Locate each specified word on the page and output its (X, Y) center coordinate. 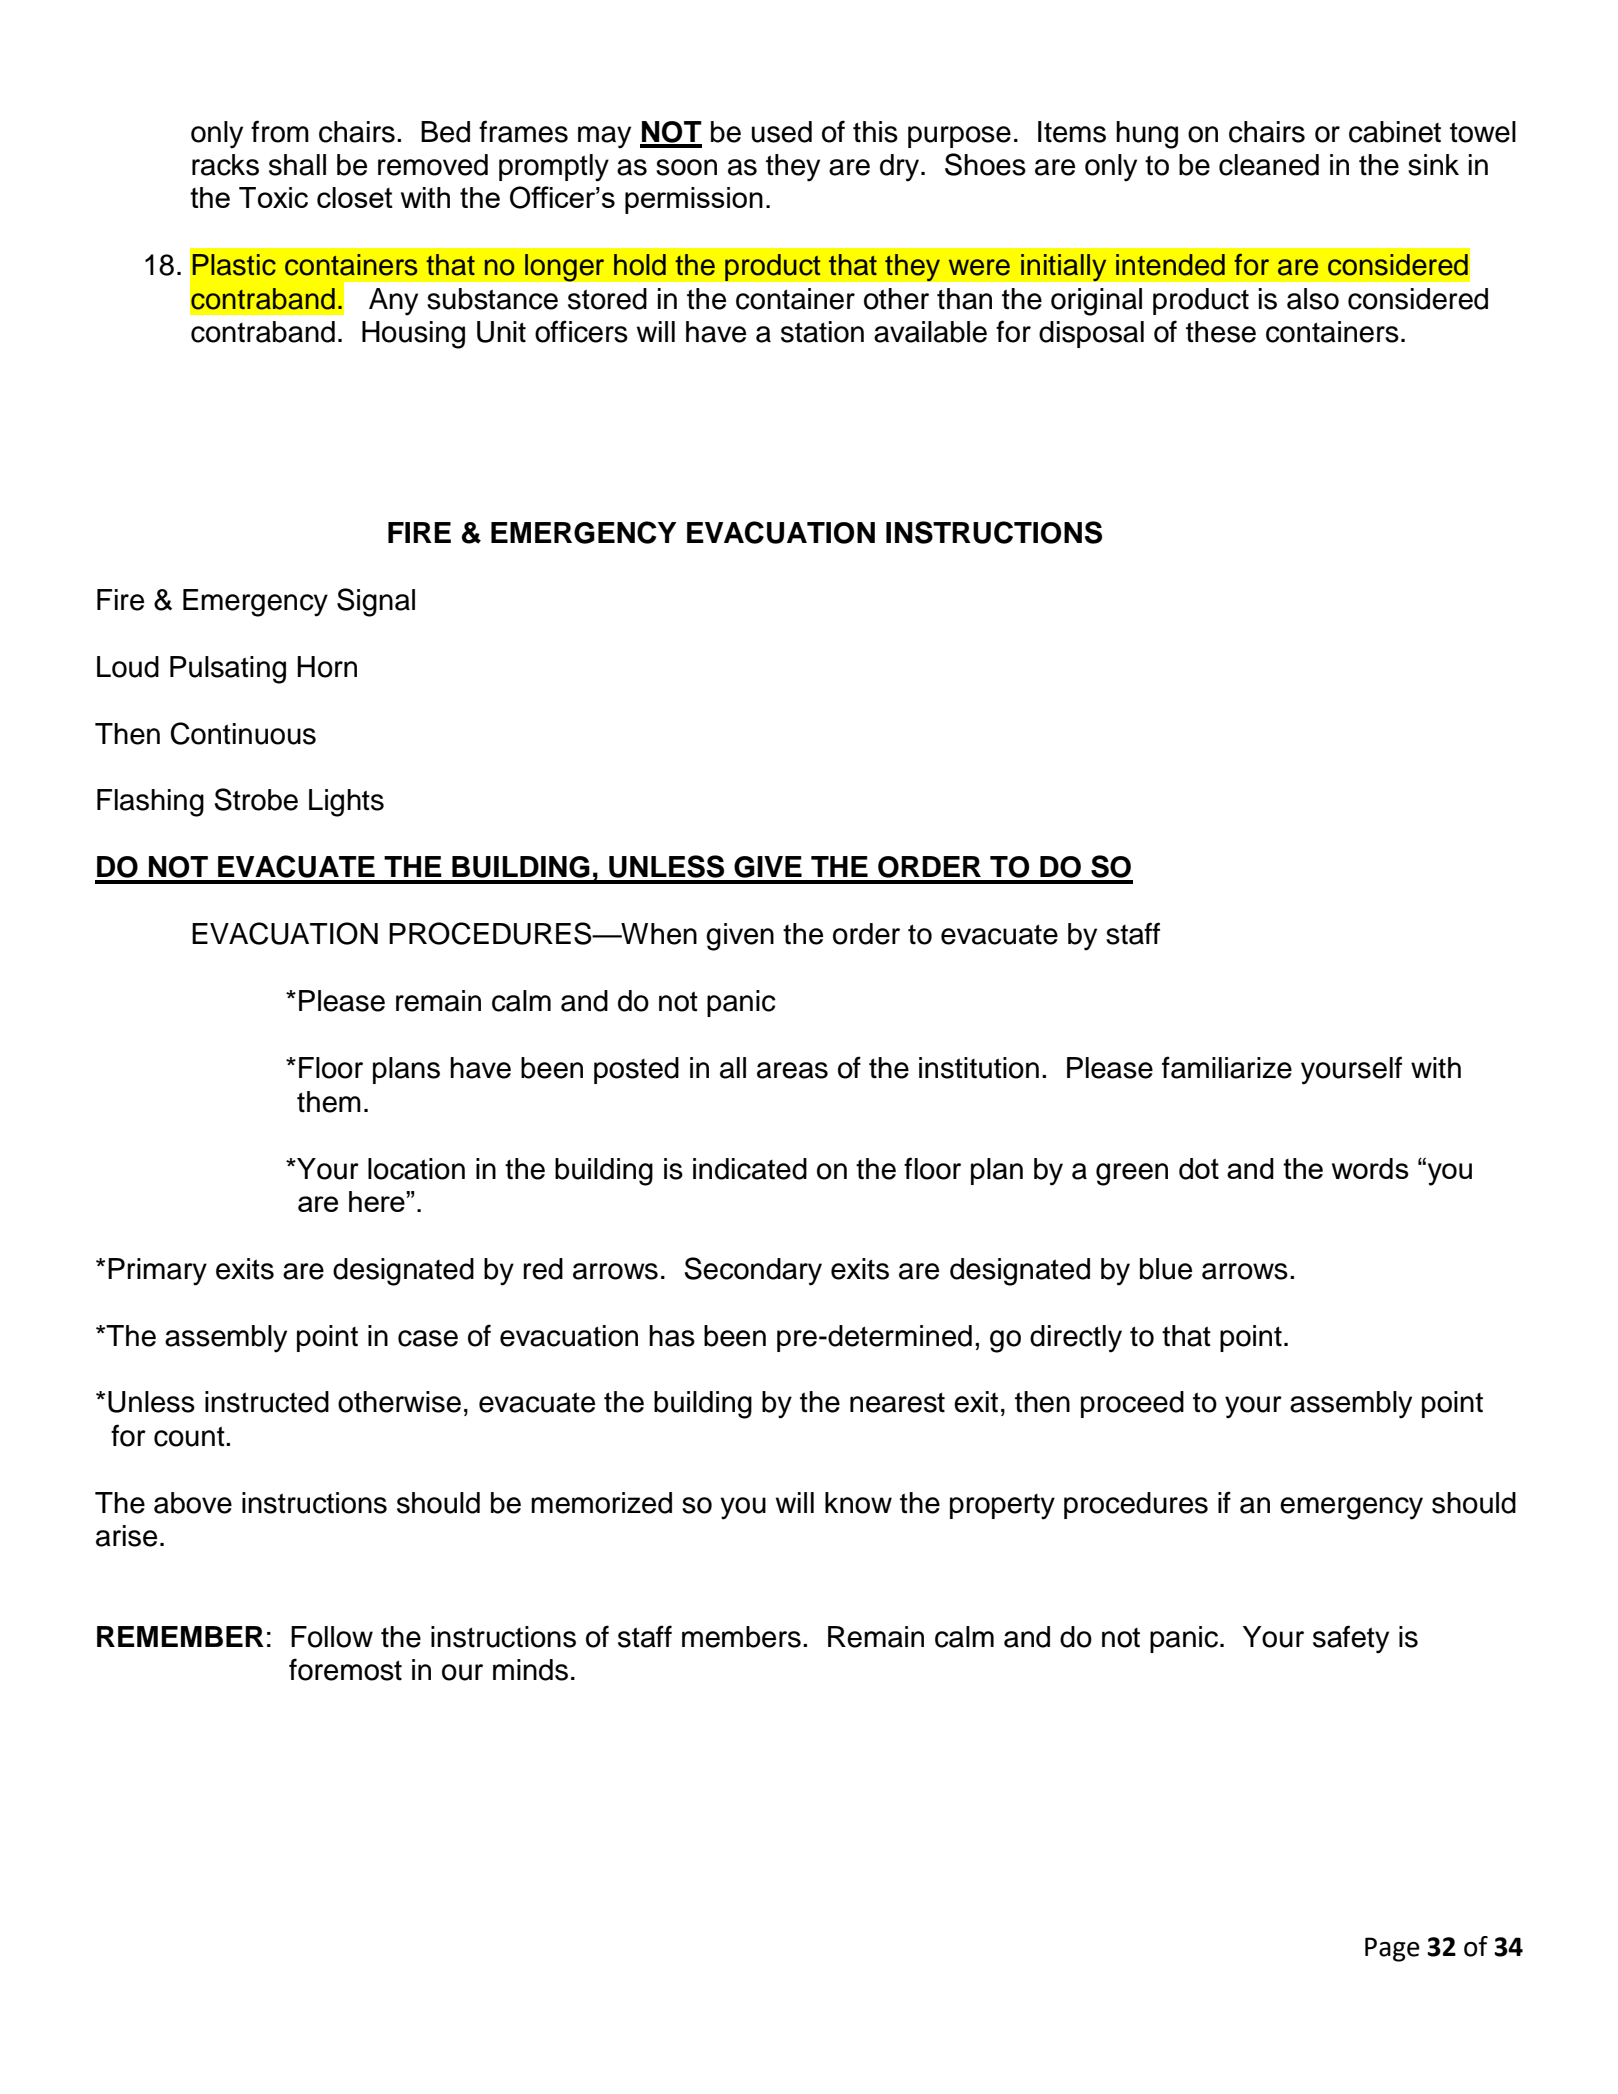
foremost (345, 1669)
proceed (1132, 1404)
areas (792, 1070)
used (782, 132)
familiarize (1227, 1067)
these (1221, 332)
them (329, 1102)
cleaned (1269, 165)
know (858, 1503)
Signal (376, 602)
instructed (267, 1402)
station (822, 332)
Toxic (273, 197)
